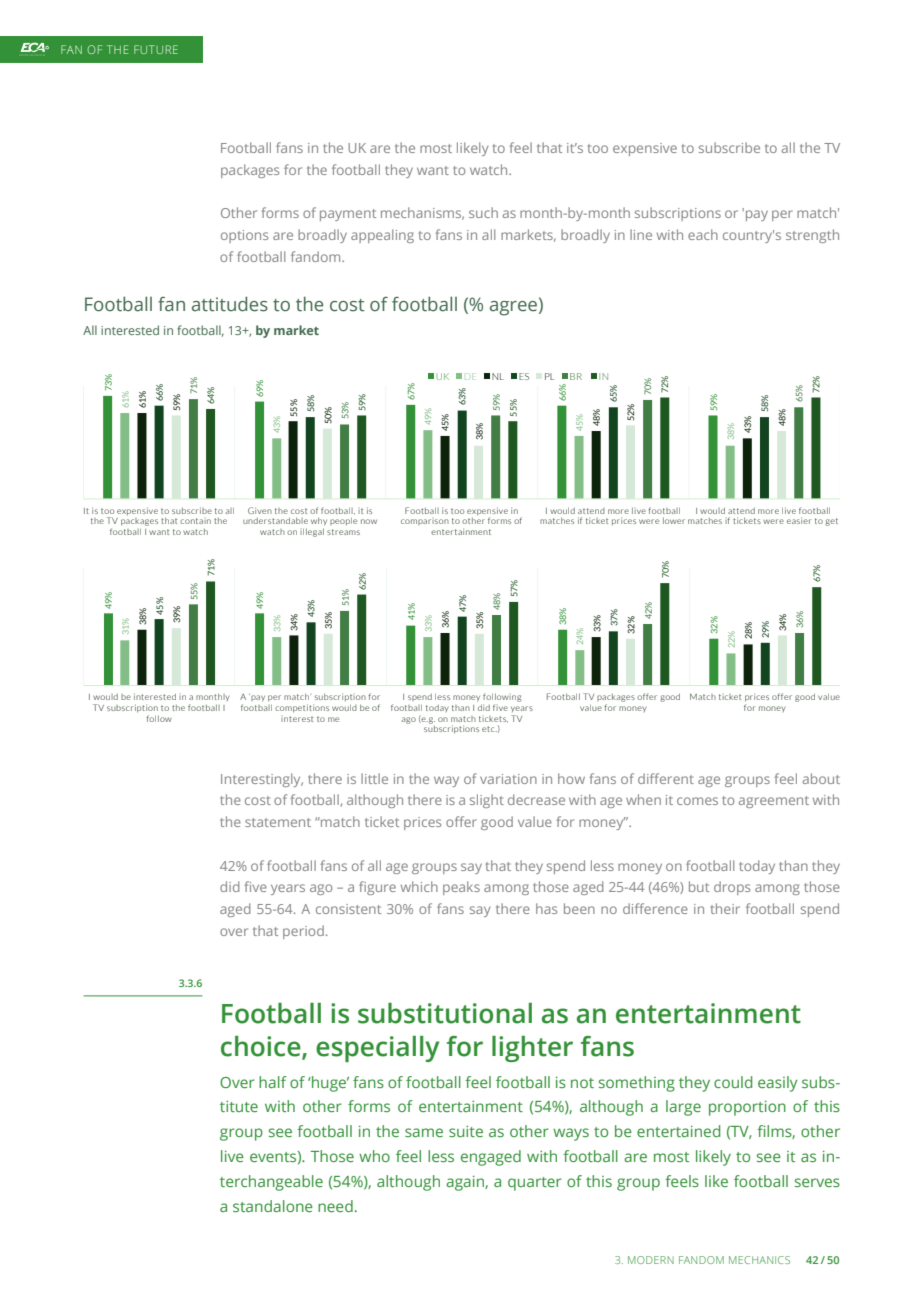 This screenshot has width=924, height=1308. What do you see at coordinates (799, 520) in the screenshot?
I see `easier` at bounding box center [799, 520].
